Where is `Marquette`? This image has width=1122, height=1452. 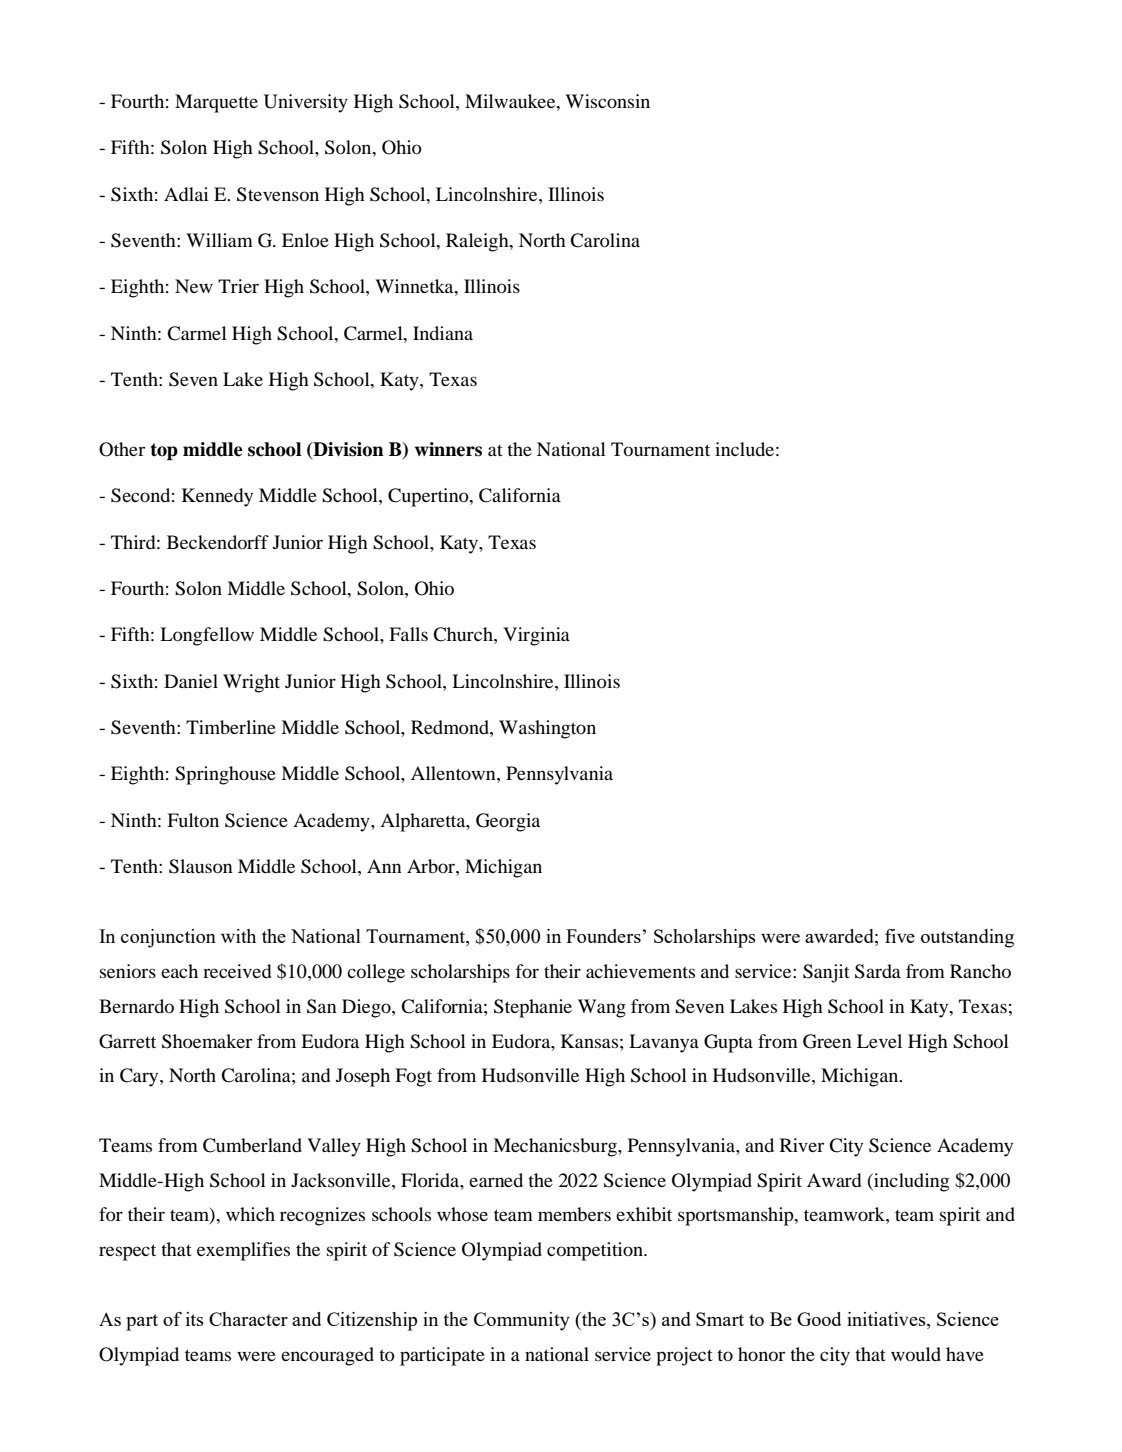
Marquette is located at coordinates (216, 103).
